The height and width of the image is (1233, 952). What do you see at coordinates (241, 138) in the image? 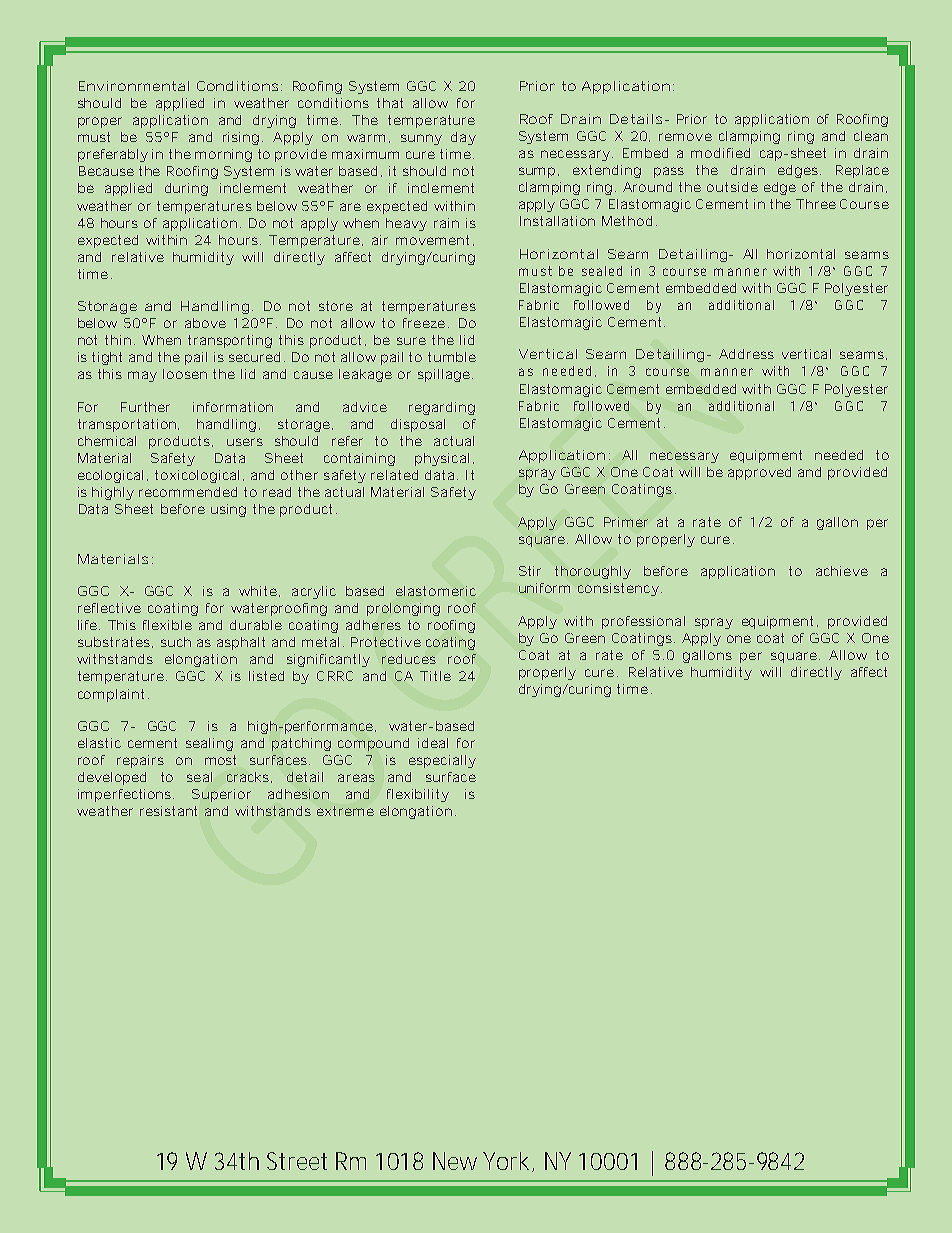
I see `rising` at bounding box center [241, 138].
